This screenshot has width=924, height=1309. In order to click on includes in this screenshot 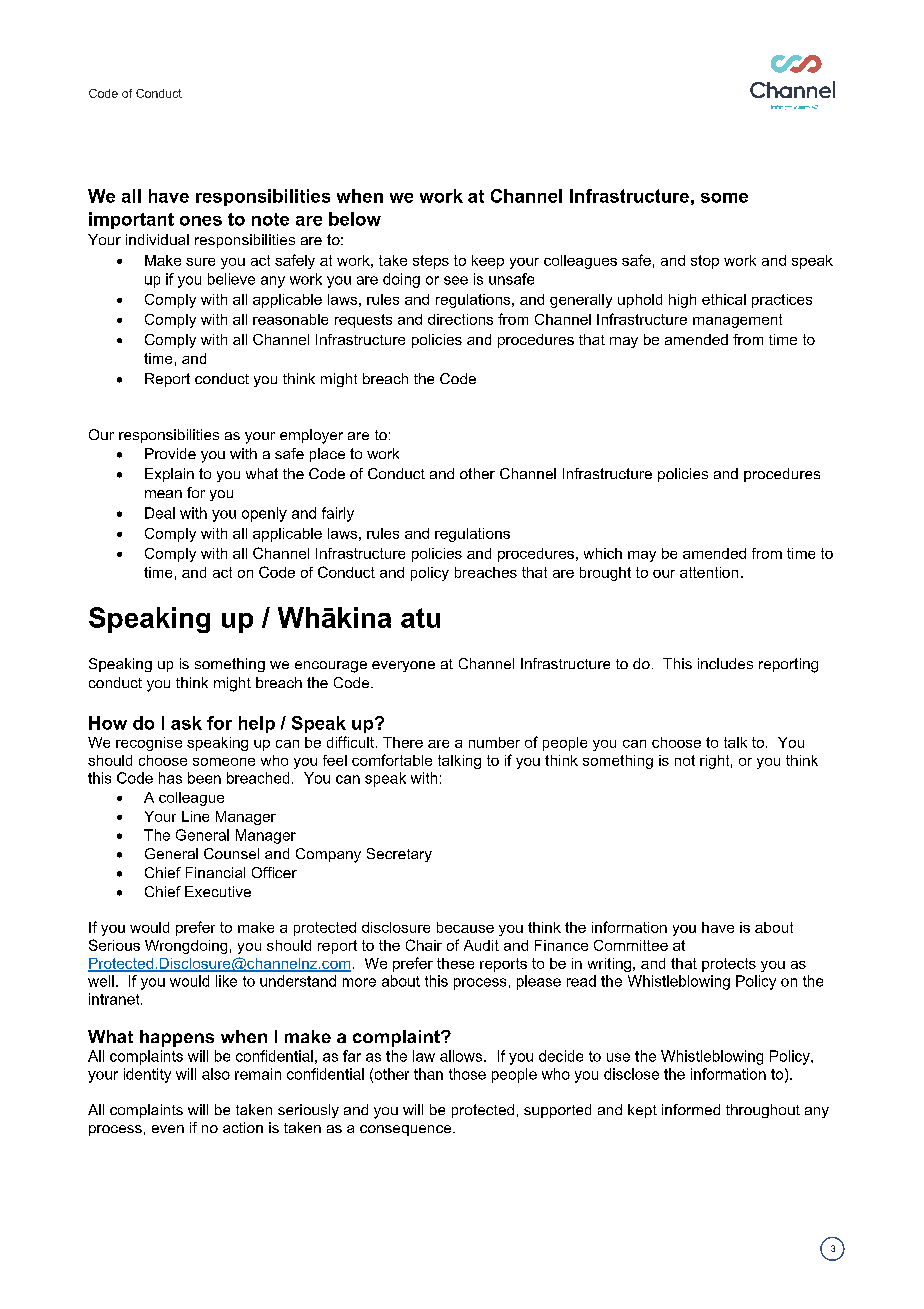, I will do `click(725, 663)`.
